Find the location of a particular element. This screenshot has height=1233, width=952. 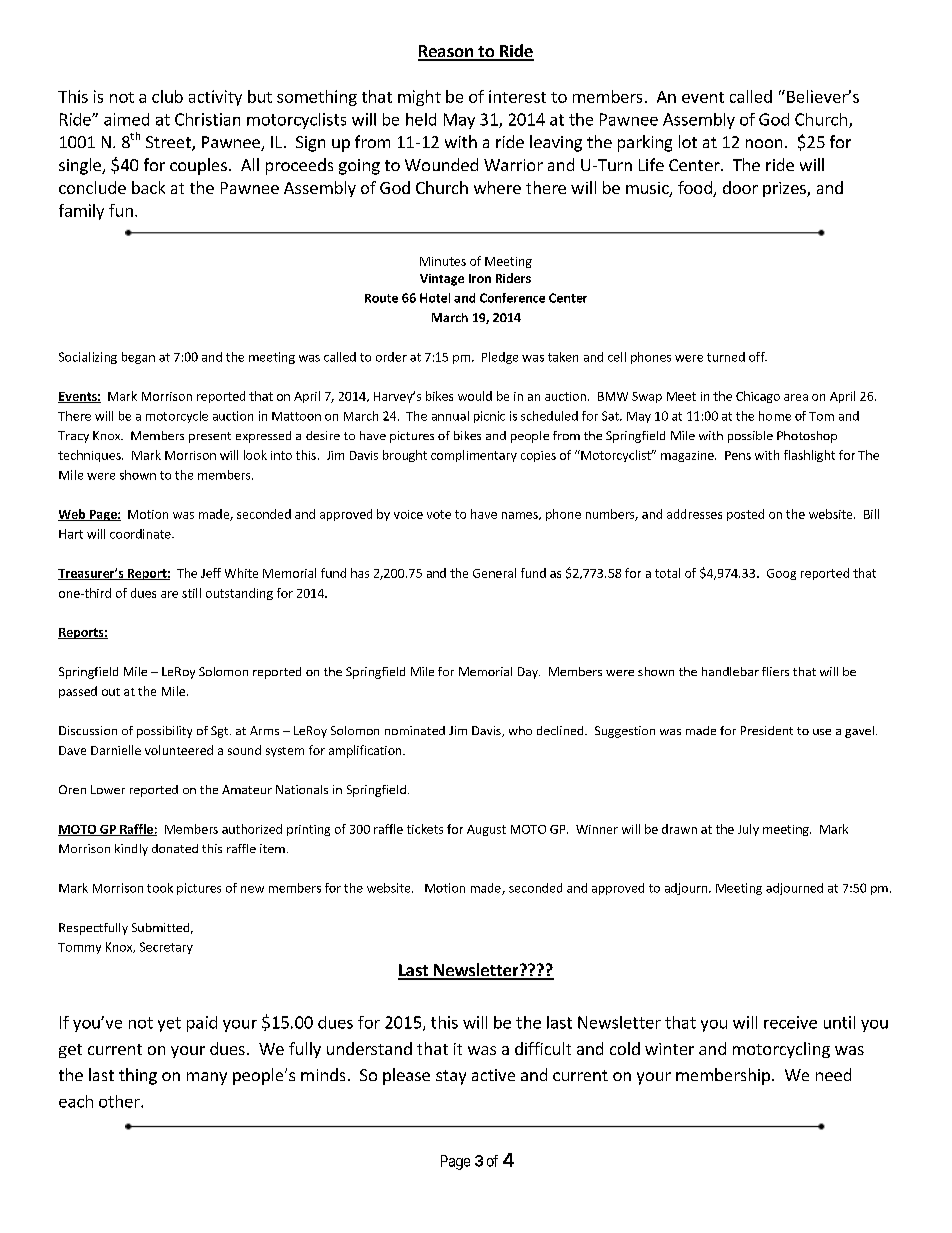

picnic is located at coordinates (489, 417).
